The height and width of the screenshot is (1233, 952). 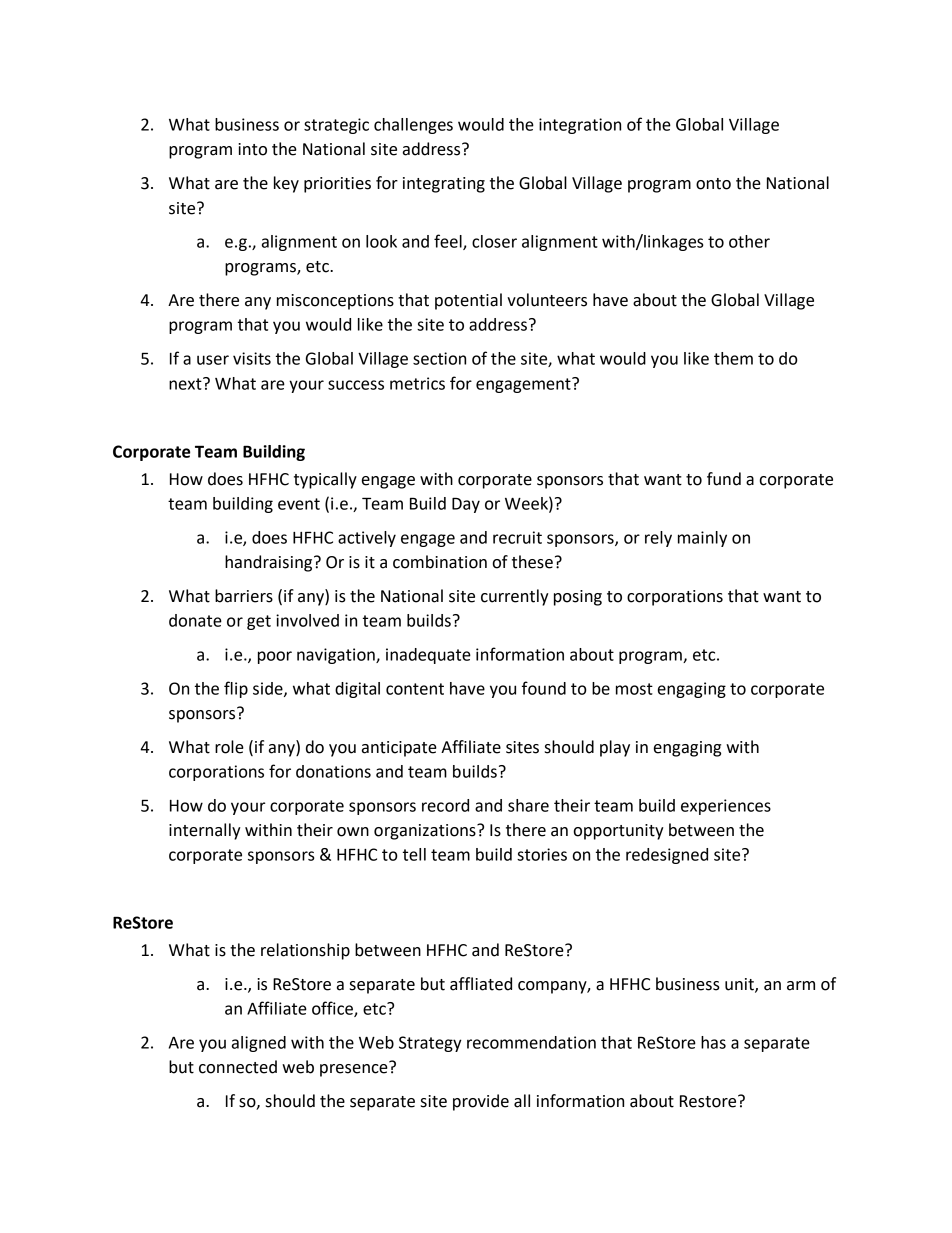 I want to click on currently, so click(x=515, y=597).
